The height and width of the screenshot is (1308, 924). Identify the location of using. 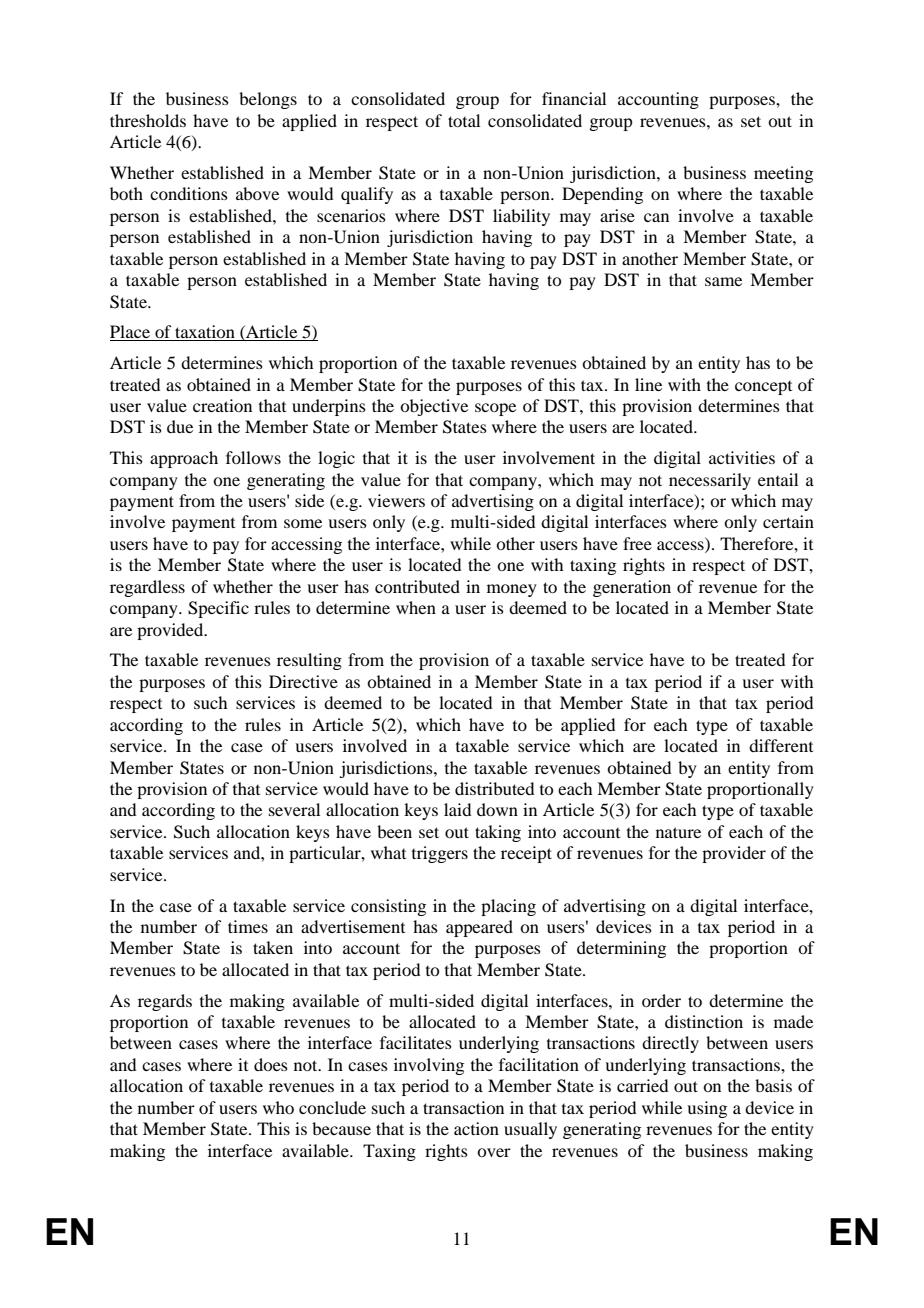
(707, 1109).
